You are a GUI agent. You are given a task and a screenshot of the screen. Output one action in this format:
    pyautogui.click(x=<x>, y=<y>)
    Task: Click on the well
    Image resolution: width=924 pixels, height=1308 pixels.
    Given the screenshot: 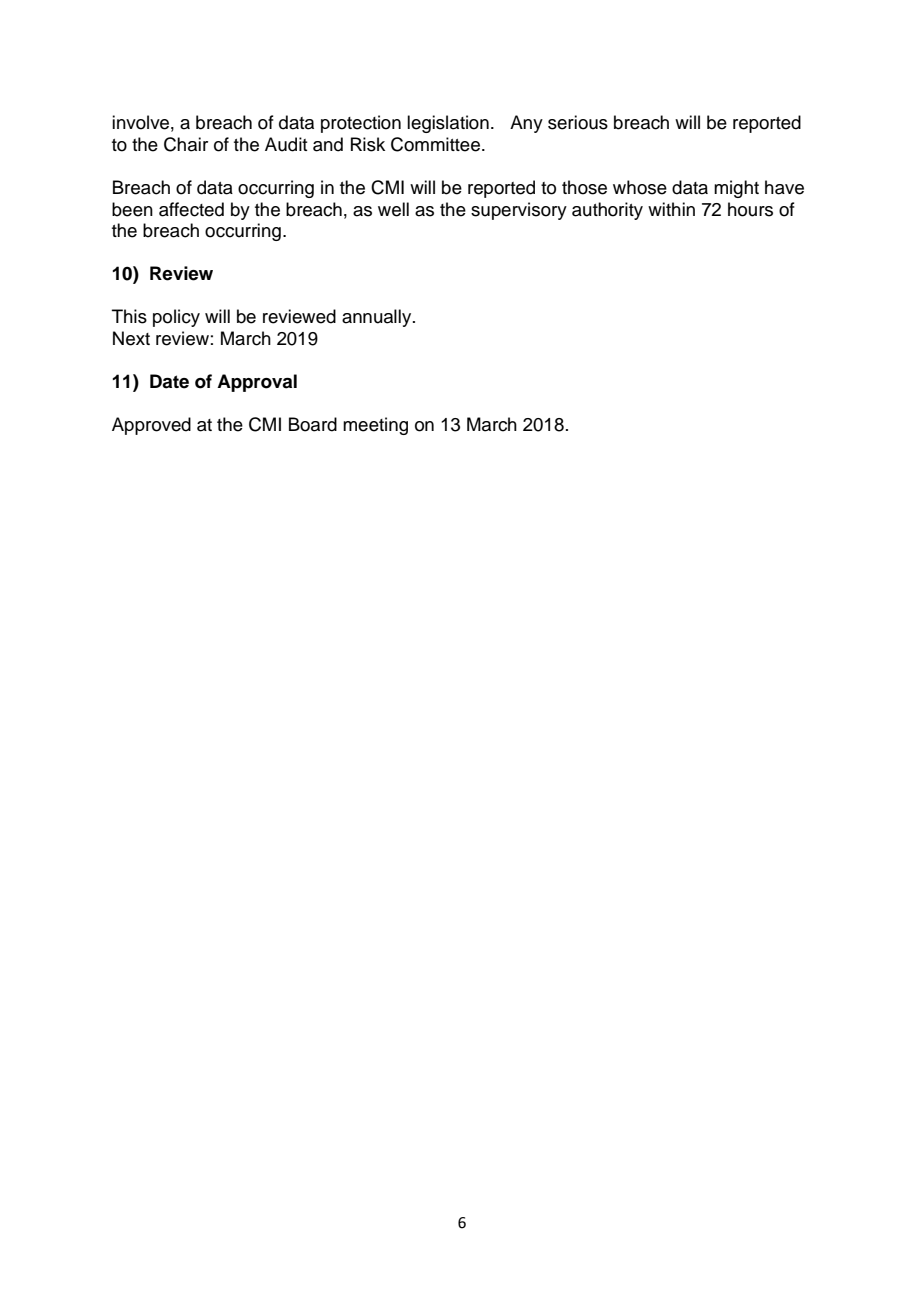 What is the action you would take?
    pyautogui.click(x=393, y=209)
